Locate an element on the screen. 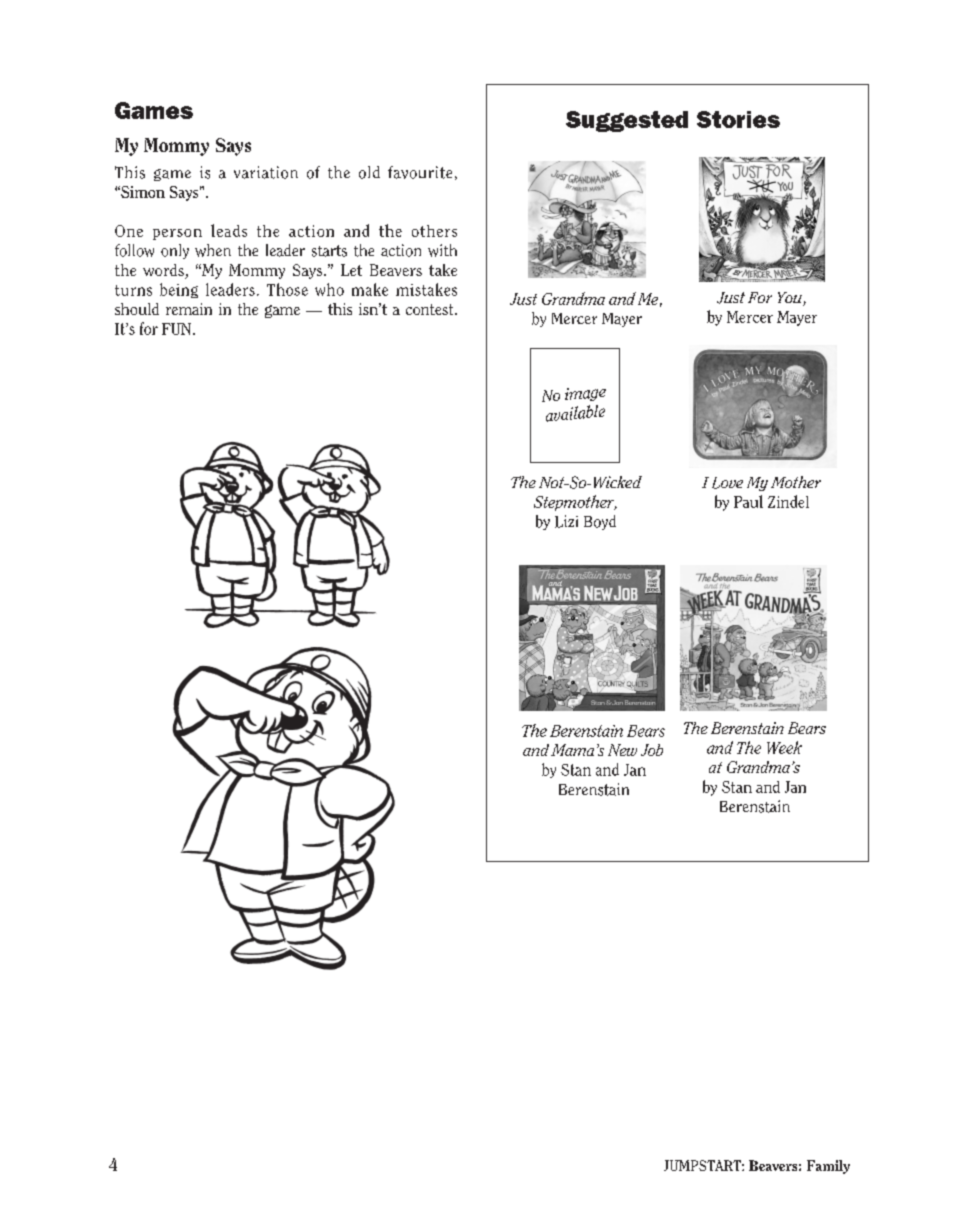  Boyd is located at coordinates (600, 522).
